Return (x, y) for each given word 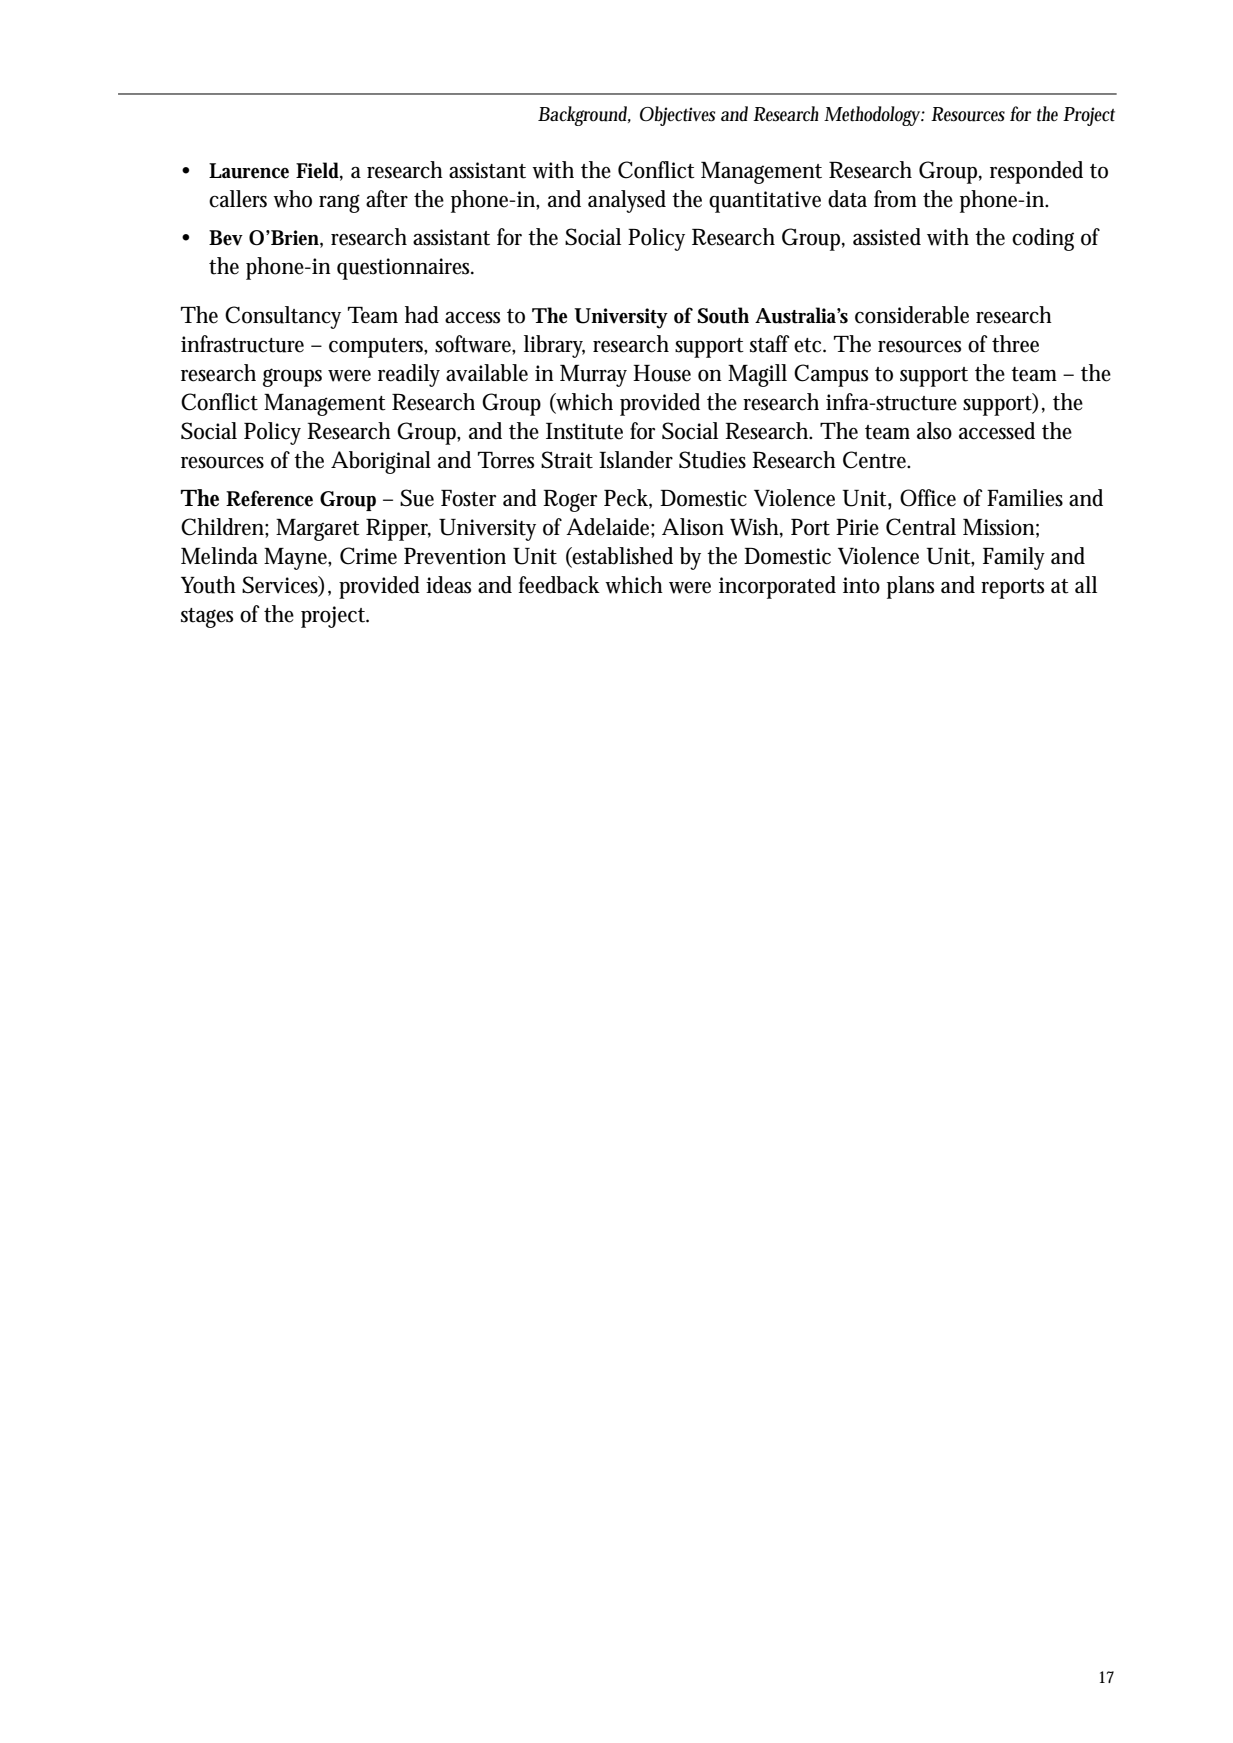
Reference (269, 498)
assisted (887, 237)
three (1015, 344)
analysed (627, 201)
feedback (559, 585)
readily (409, 375)
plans (910, 587)
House (662, 373)
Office (928, 498)
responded (1036, 172)
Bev (226, 238)
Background (584, 116)
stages (207, 618)
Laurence (249, 171)
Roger (570, 501)
